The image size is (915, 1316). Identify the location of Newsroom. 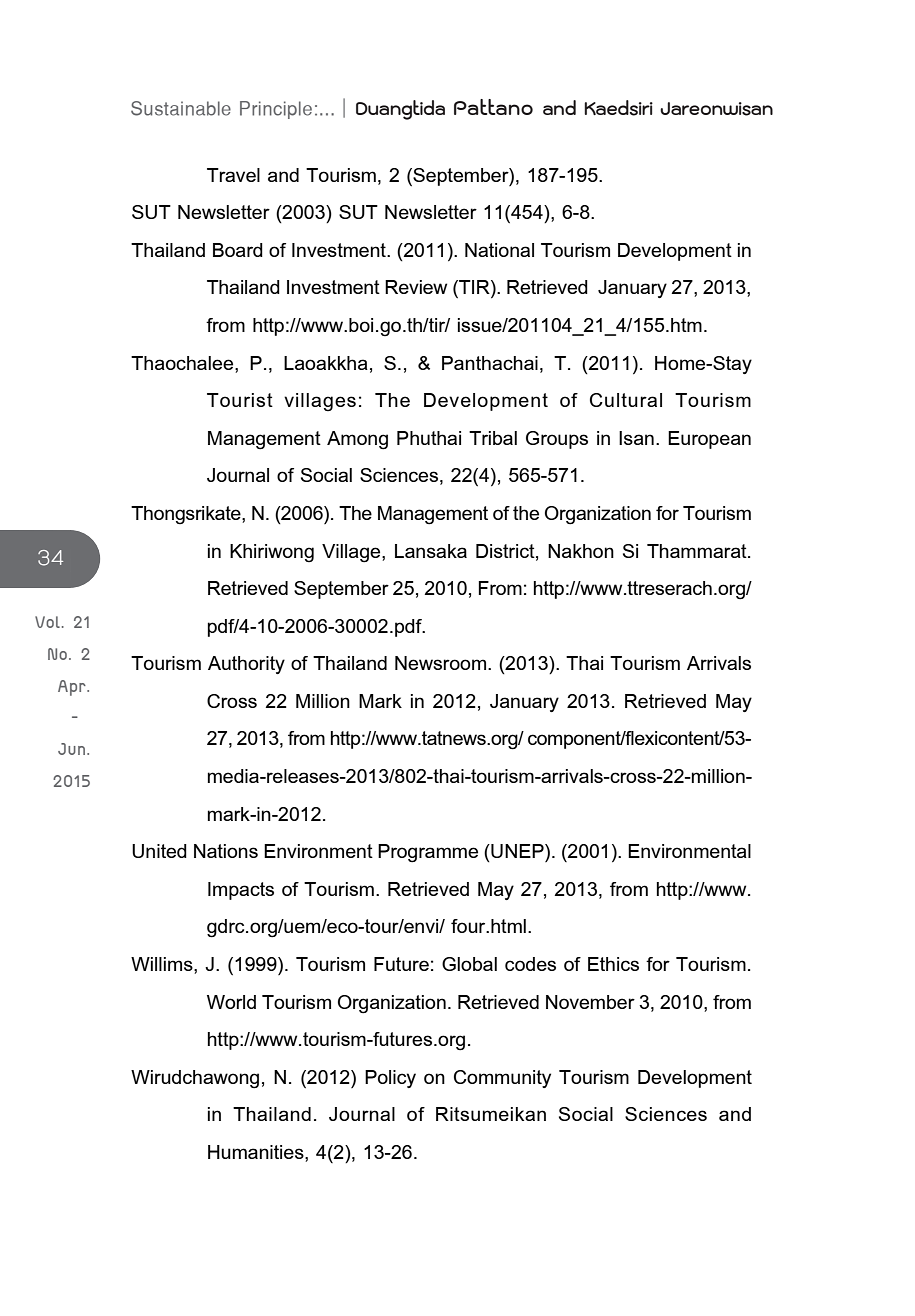
(442, 663).
